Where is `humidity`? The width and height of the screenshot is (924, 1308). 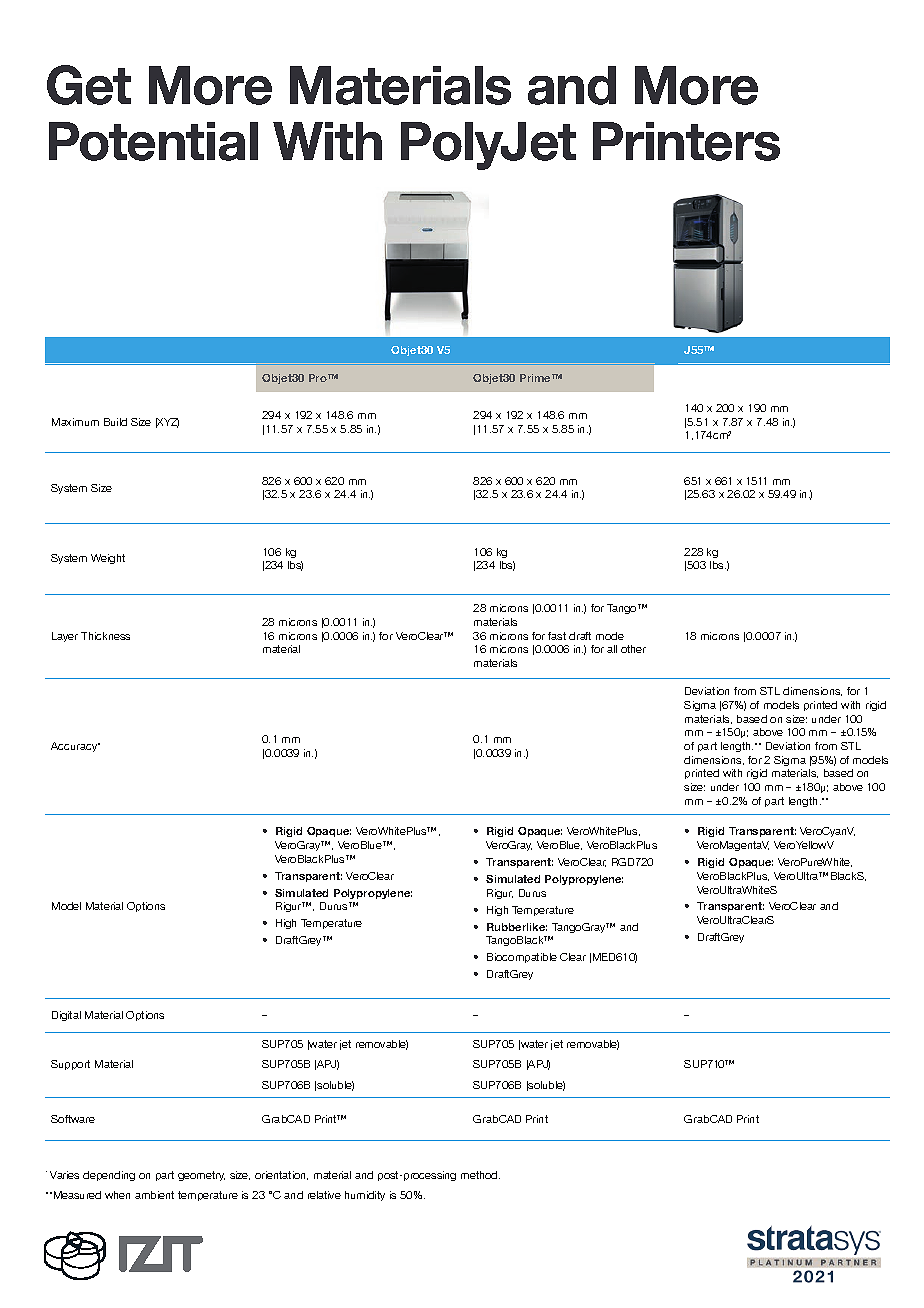 humidity is located at coordinates (365, 1196).
